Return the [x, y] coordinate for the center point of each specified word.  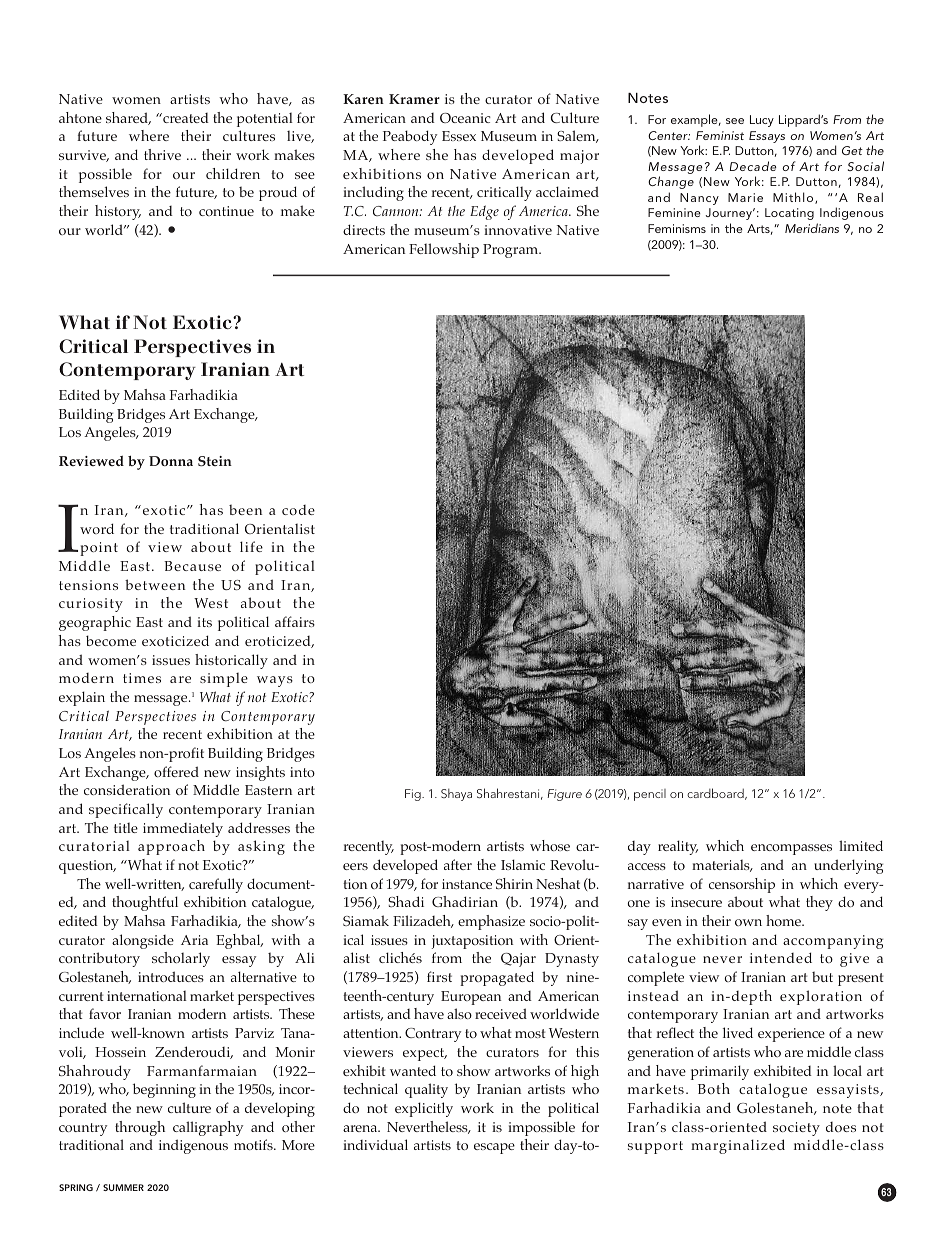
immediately [183, 829]
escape [494, 1148]
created [185, 118]
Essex [459, 136]
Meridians [812, 228]
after [458, 864]
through [140, 1128]
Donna [171, 461]
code [298, 510]
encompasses [791, 849]
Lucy [762, 121]
